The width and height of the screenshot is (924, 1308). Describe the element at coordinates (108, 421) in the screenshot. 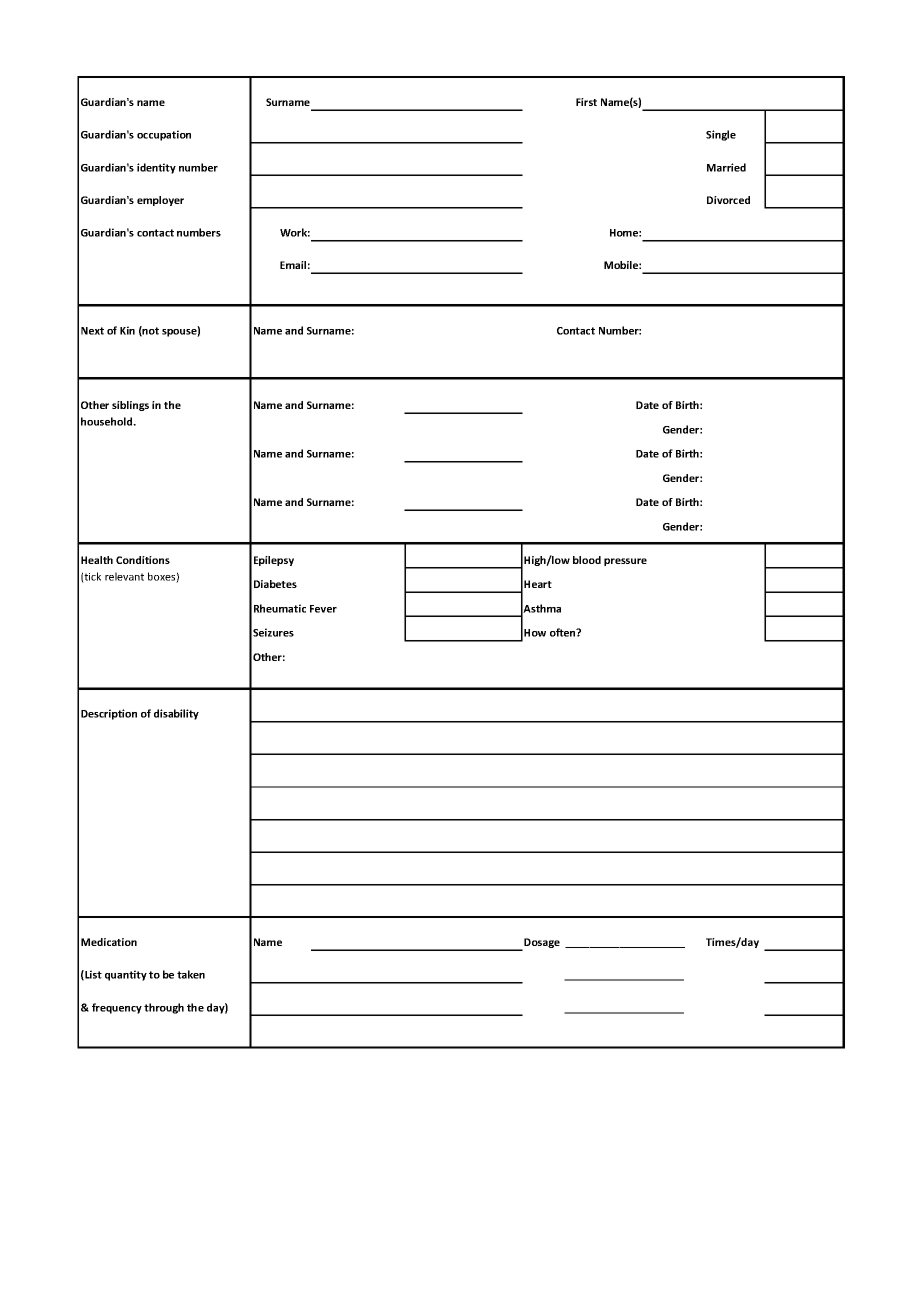

I see `household` at that location.
